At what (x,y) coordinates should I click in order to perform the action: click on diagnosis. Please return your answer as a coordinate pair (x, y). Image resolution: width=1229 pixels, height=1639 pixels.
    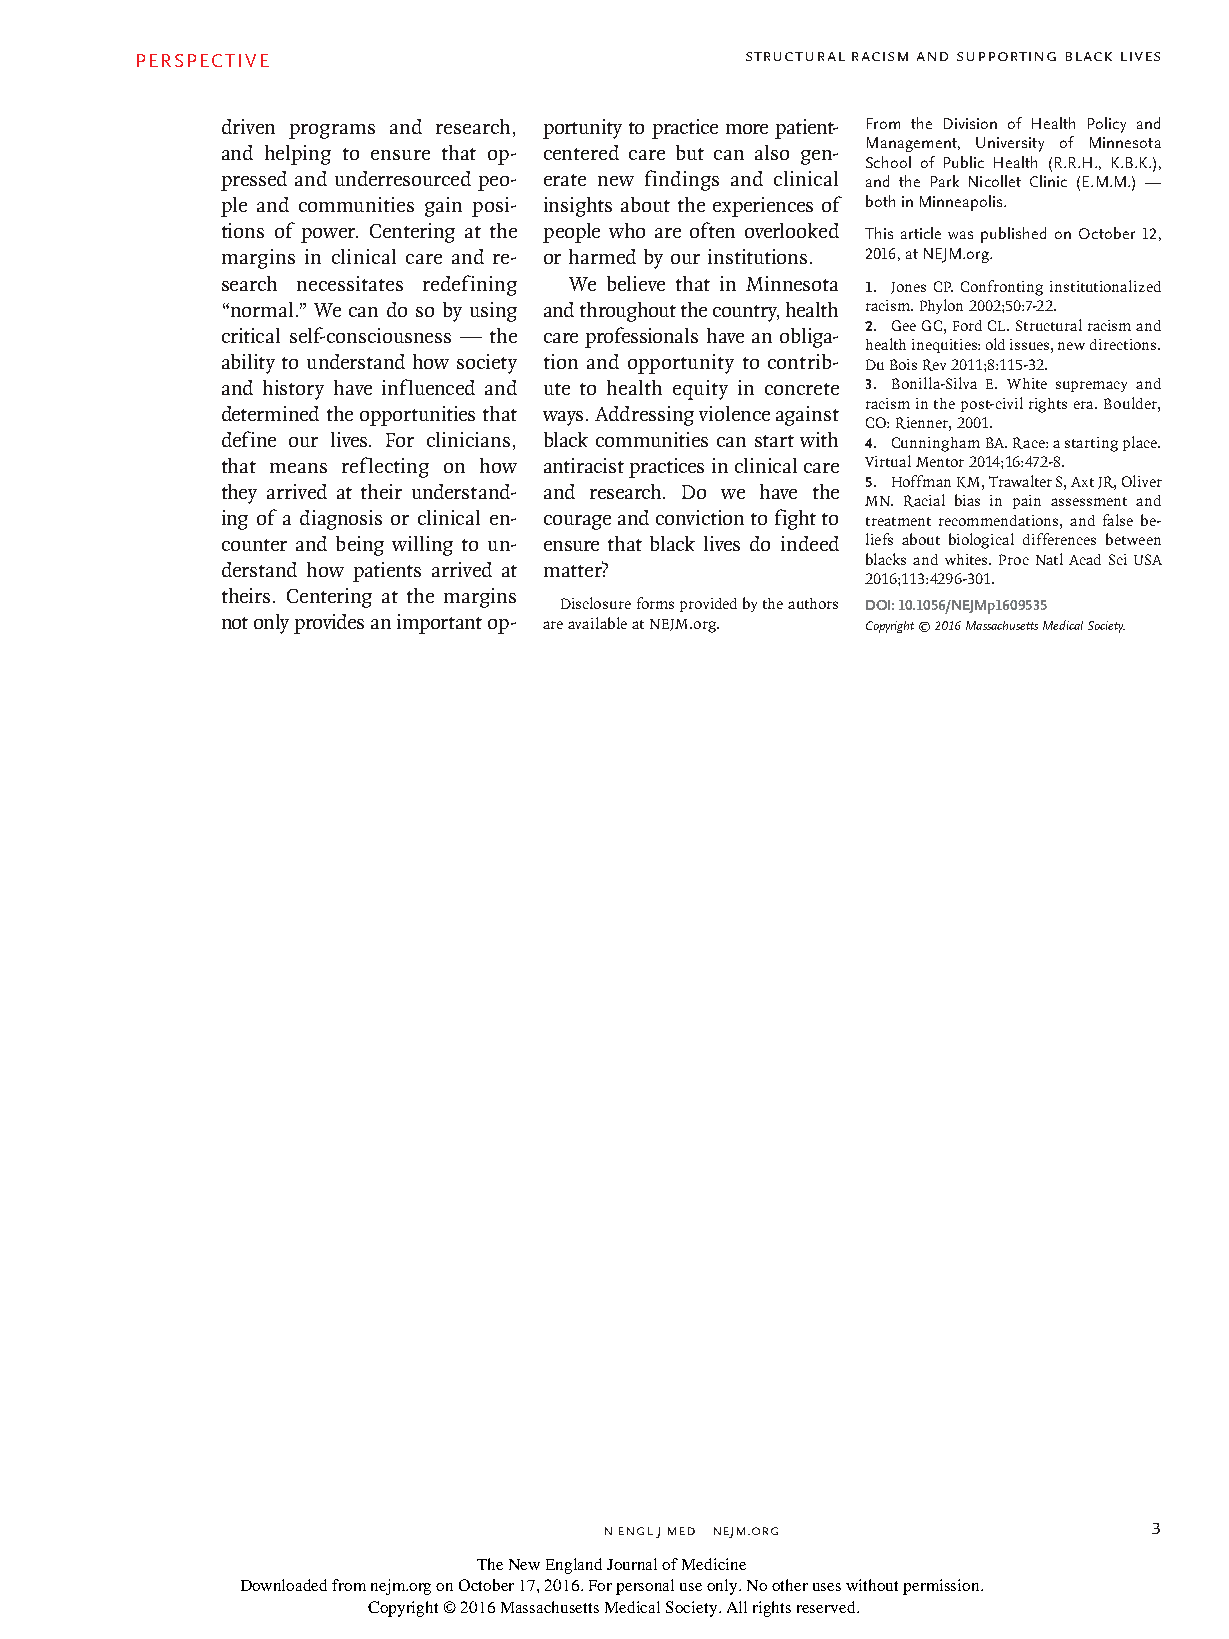
    Looking at the image, I should click on (341, 520).
